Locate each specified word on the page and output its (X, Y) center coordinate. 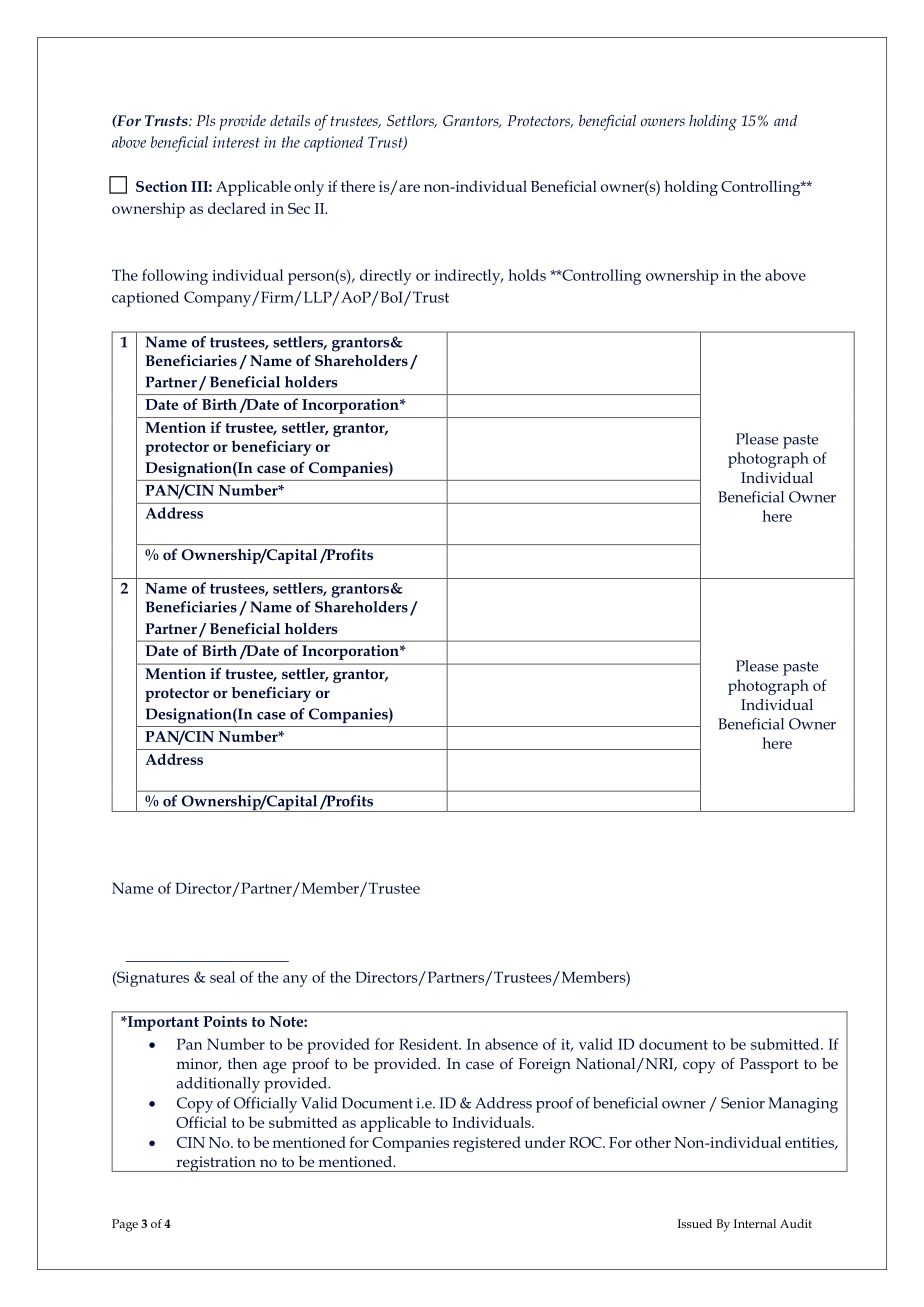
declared (237, 208)
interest (236, 142)
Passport (769, 1065)
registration (216, 1164)
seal (222, 977)
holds (527, 275)
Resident (430, 1044)
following (175, 277)
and (785, 120)
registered (487, 1144)
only (309, 188)
